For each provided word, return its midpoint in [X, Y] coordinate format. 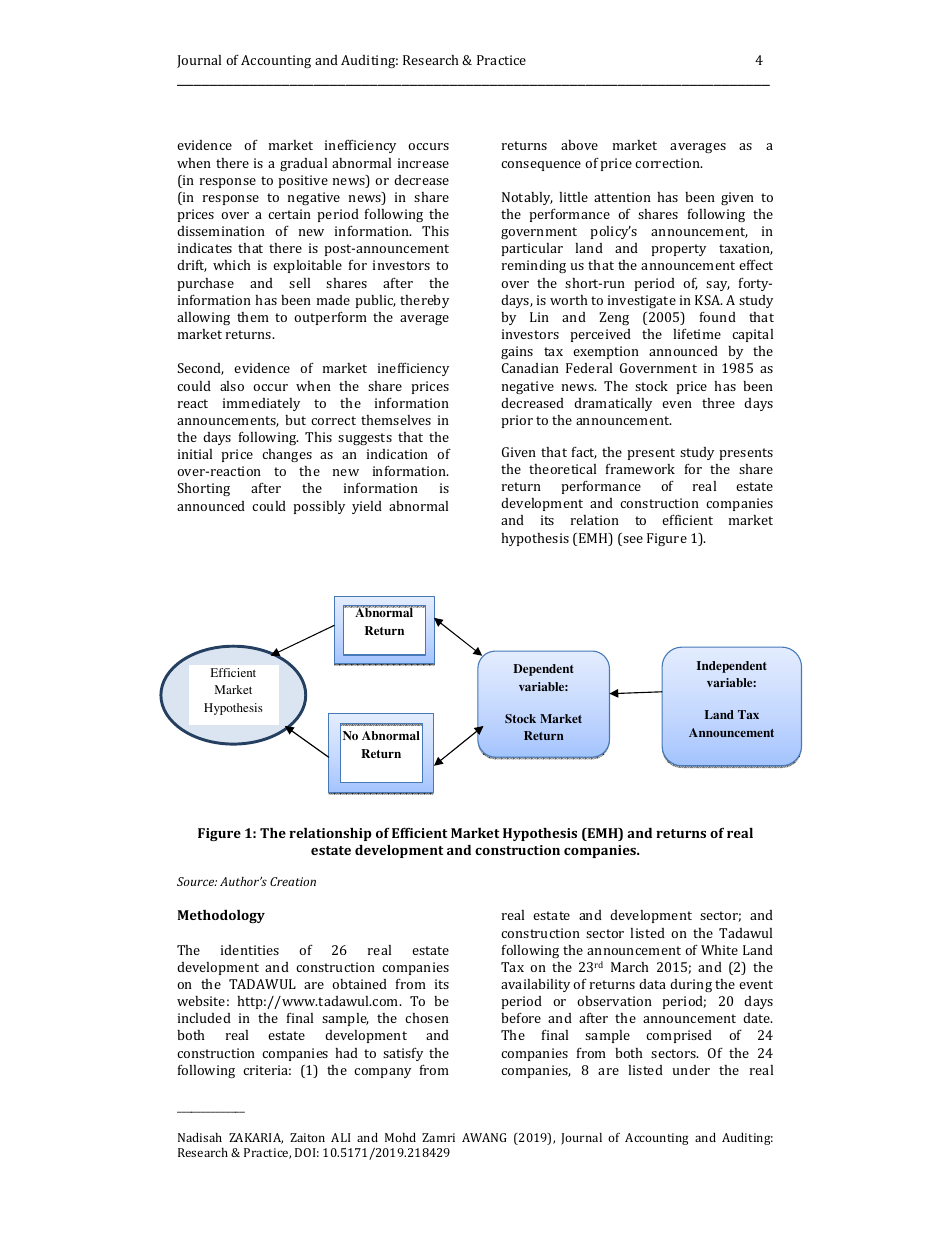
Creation [293, 881]
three [718, 403]
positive [303, 181]
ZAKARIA [256, 1138]
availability [535, 985]
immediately [261, 404]
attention [622, 197]
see [632, 541]
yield [367, 507]
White [719, 950]
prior [517, 421]
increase [423, 163]
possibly [319, 507]
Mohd [400, 1137]
